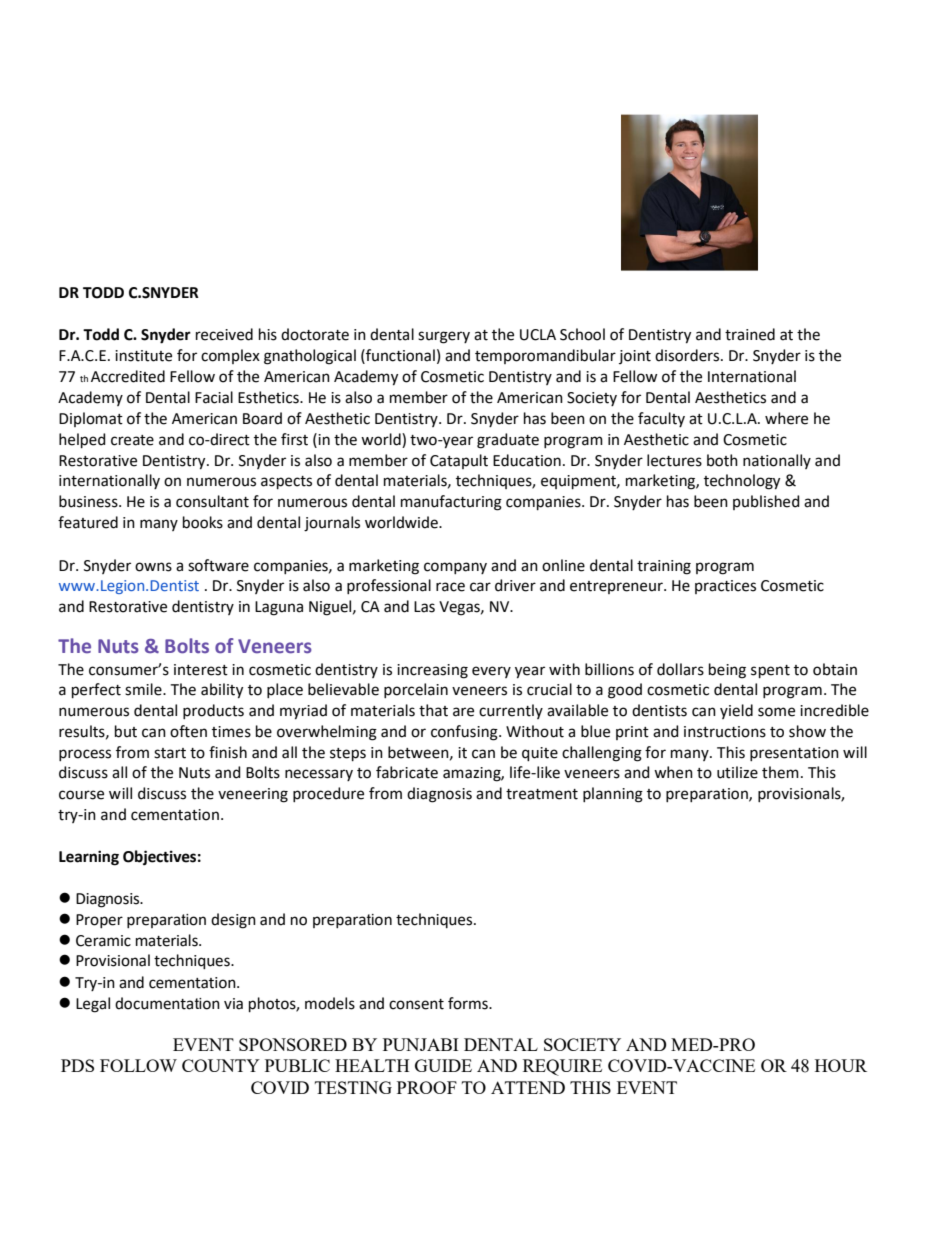 The height and width of the screenshot is (1233, 952). I want to click on yield, so click(736, 711).
